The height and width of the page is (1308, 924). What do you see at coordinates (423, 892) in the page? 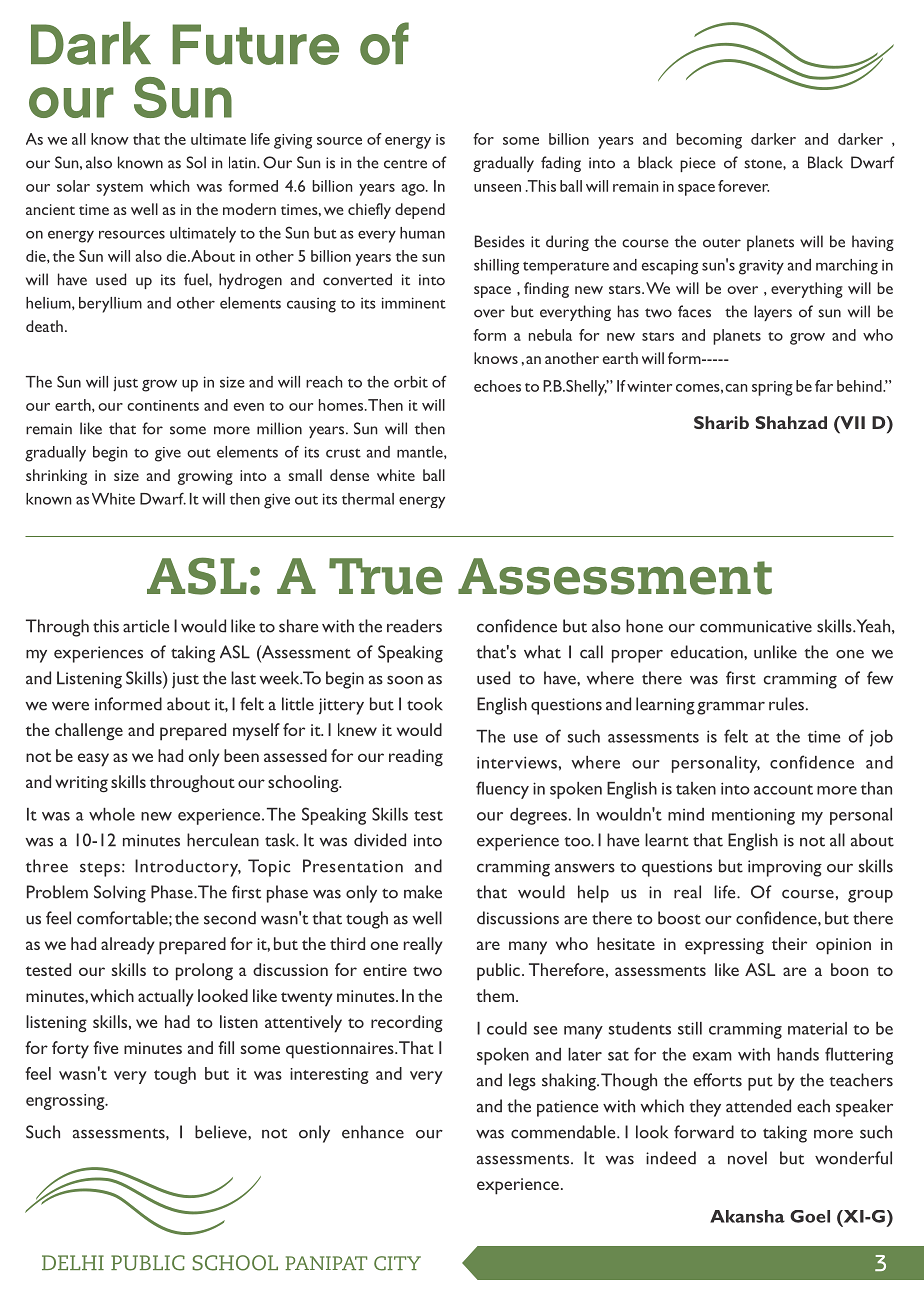
I see `make` at bounding box center [423, 892].
